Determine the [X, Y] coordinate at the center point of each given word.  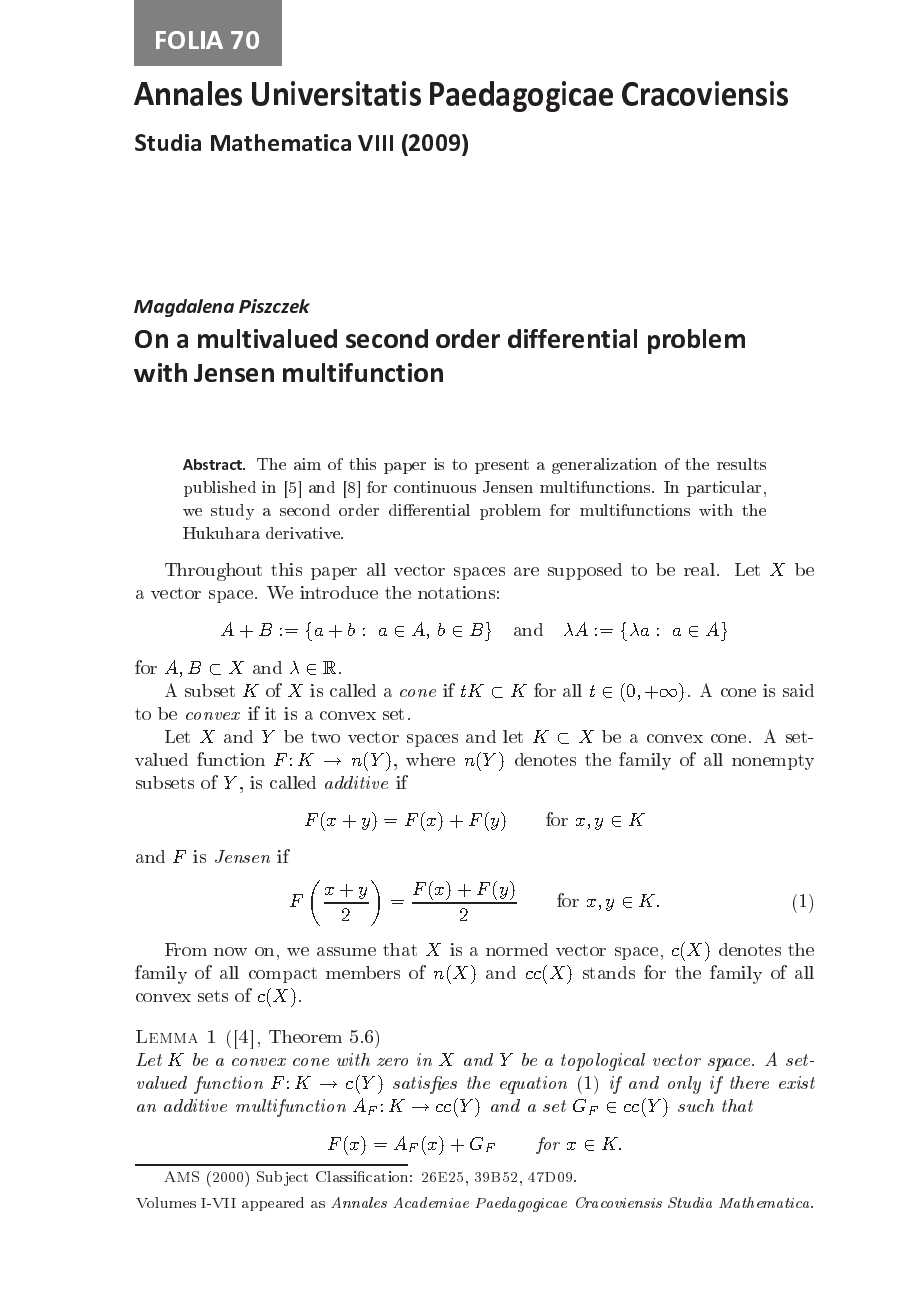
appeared [273, 1204]
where [430, 759]
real [699, 569]
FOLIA [189, 40]
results [741, 464]
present [502, 466]
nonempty [773, 762]
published [220, 489]
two [325, 737]
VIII [375, 143]
